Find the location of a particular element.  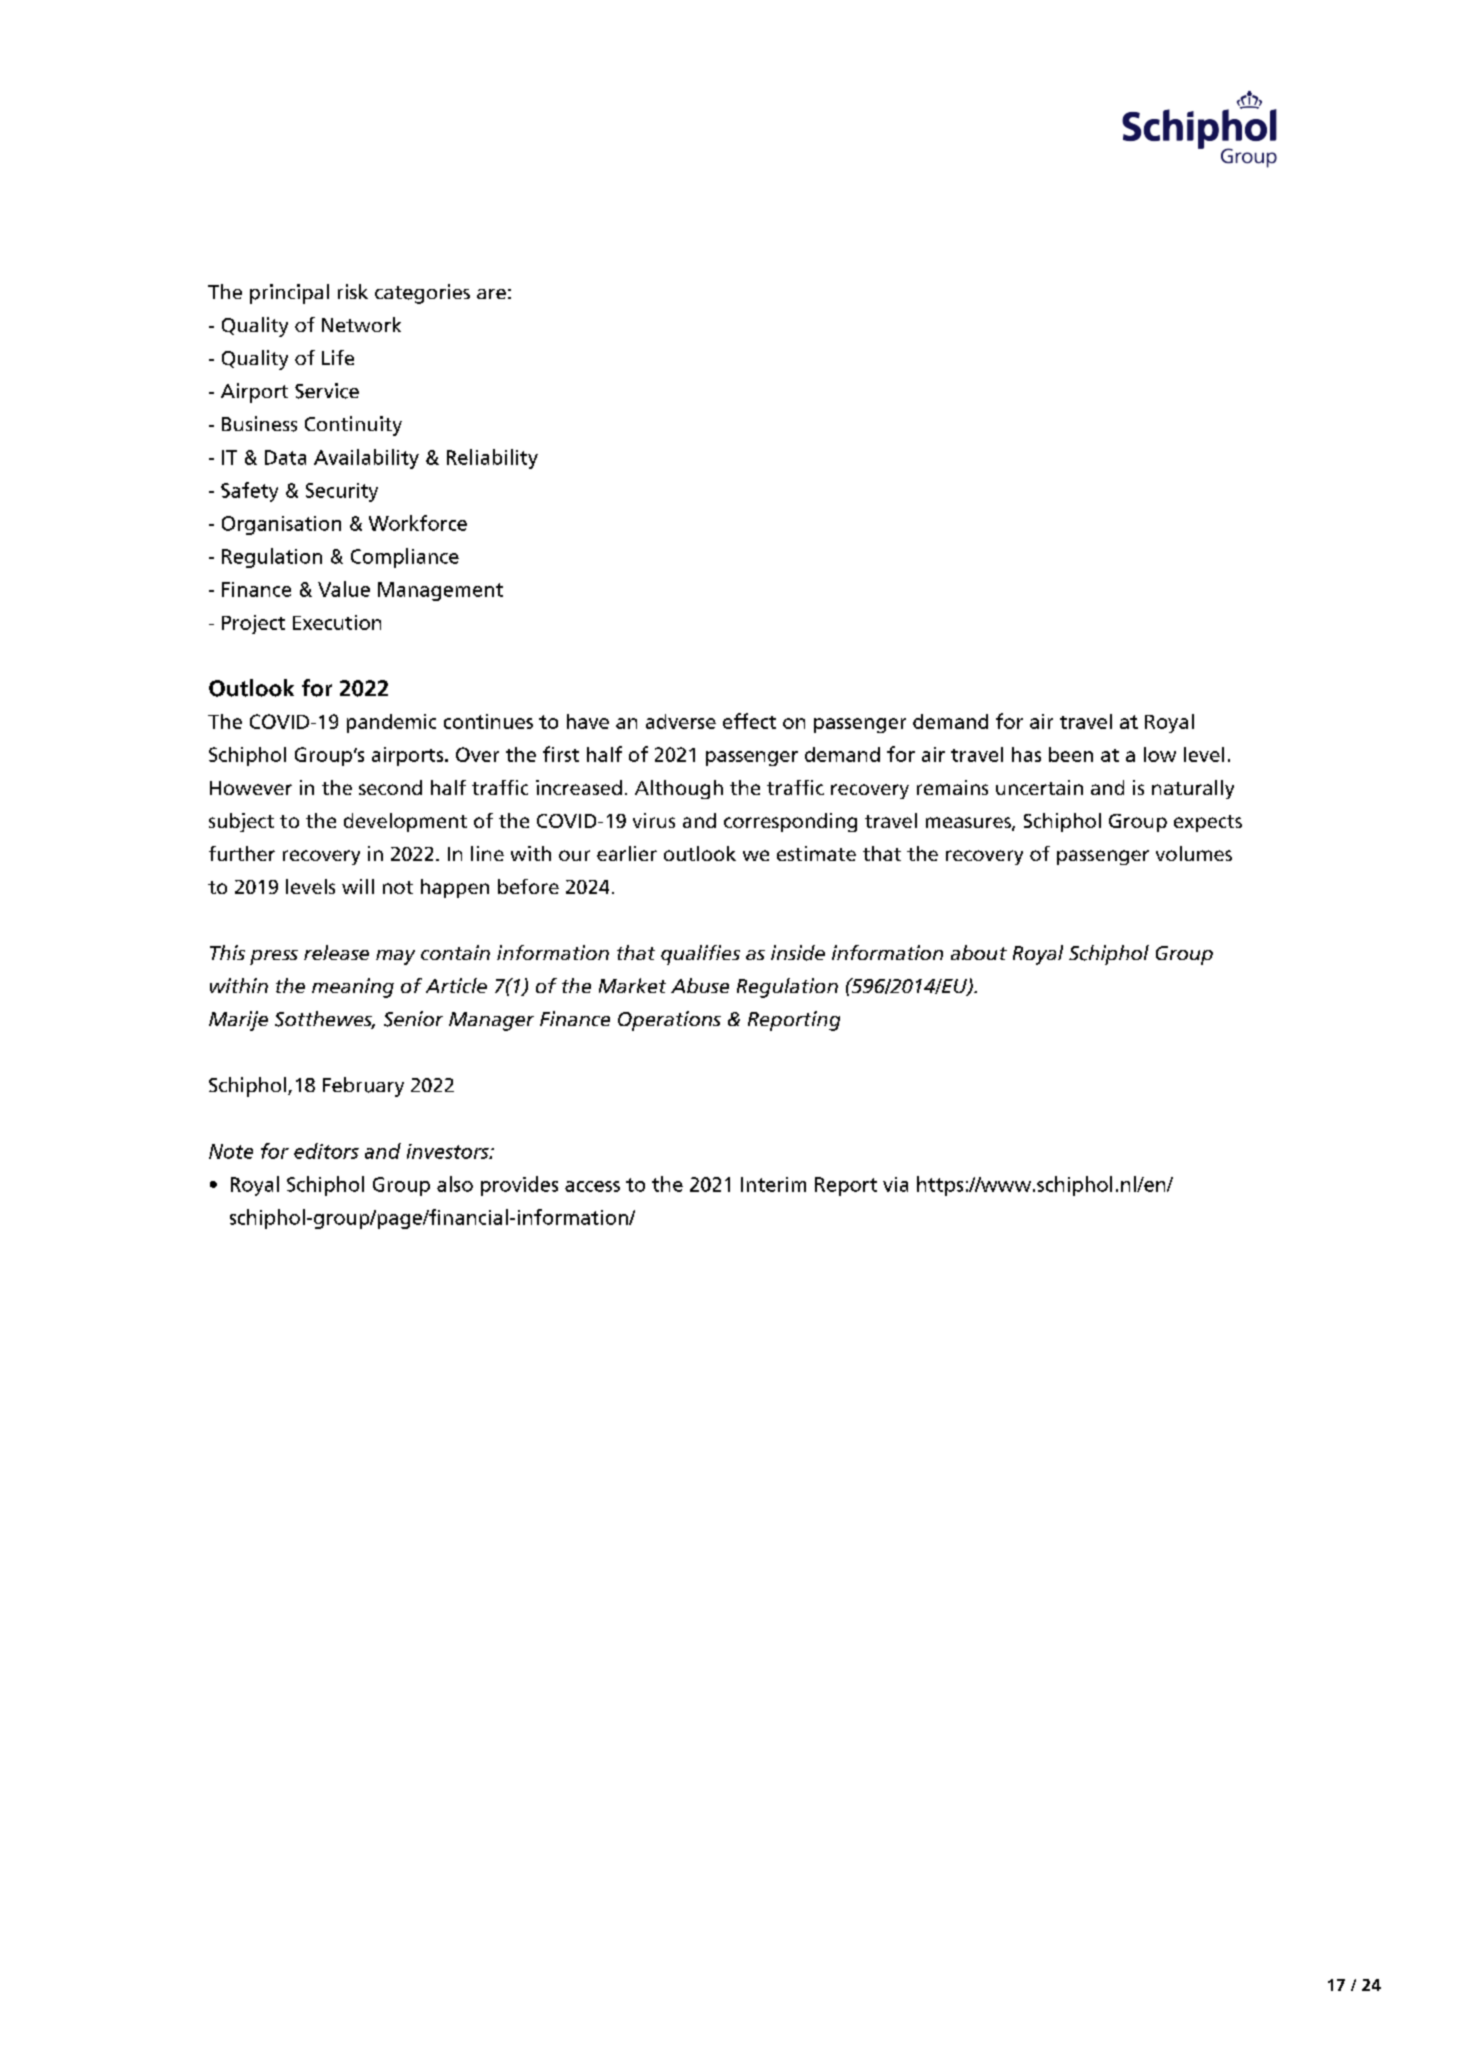

has is located at coordinates (1026, 754).
